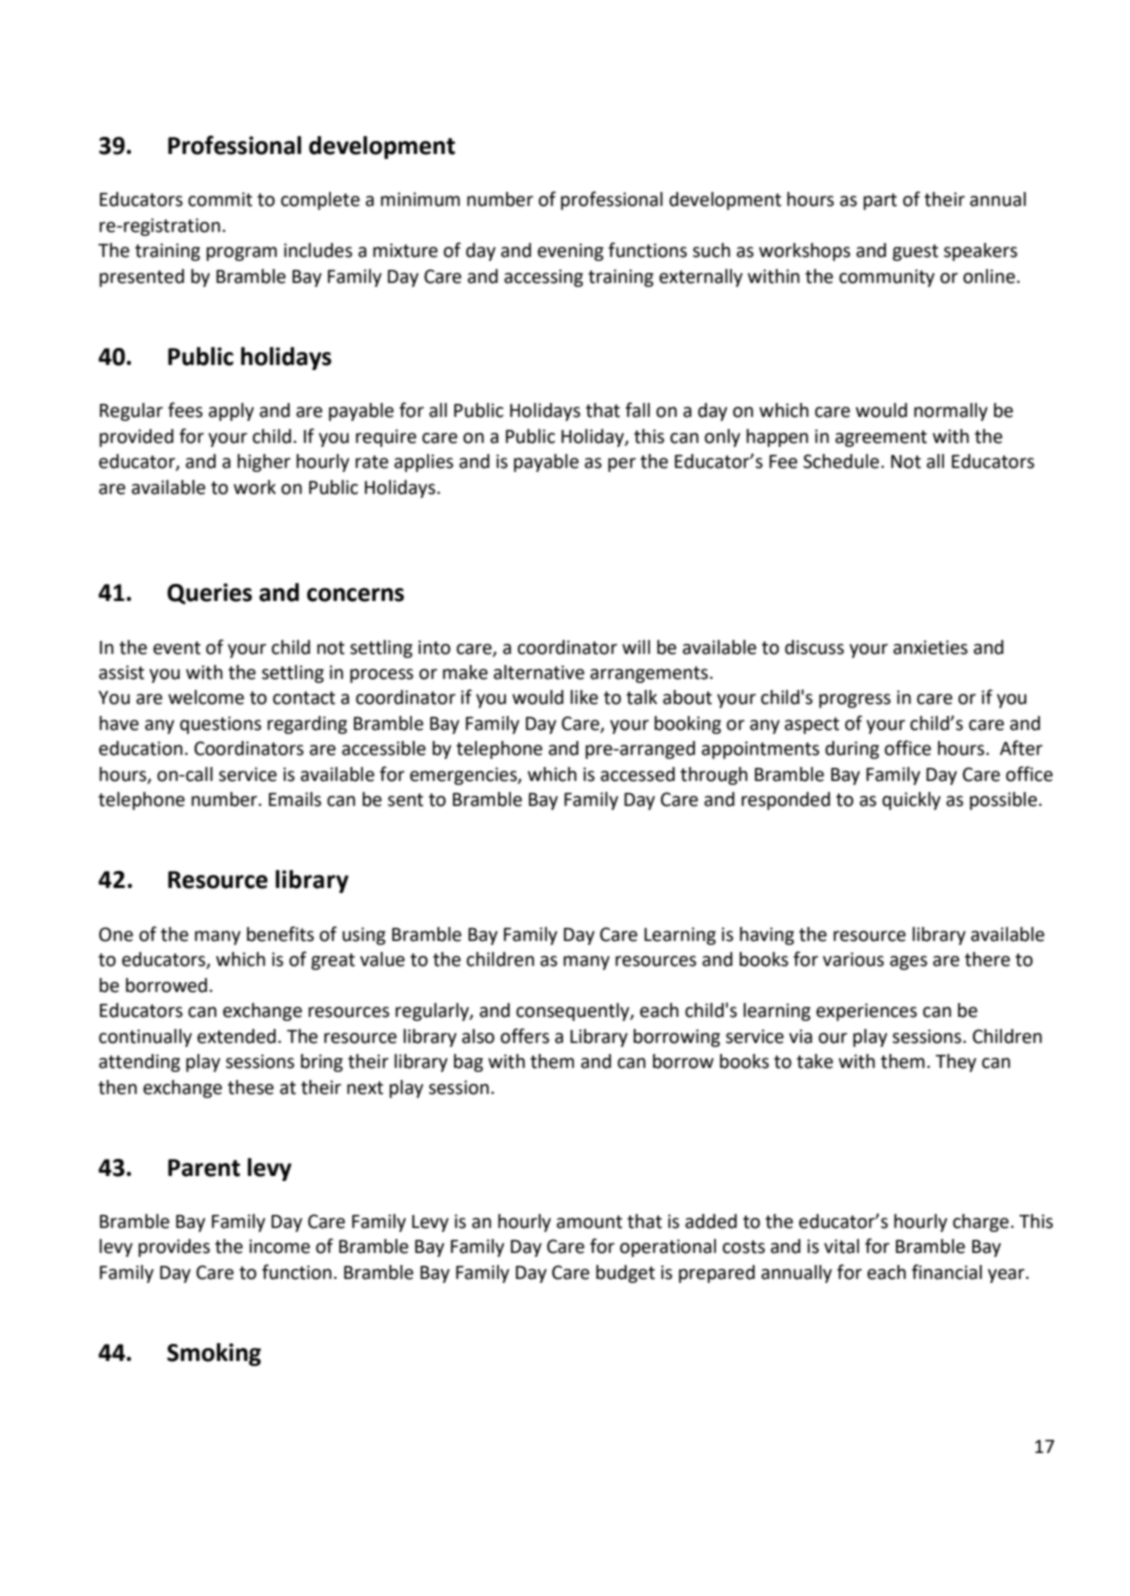 This screenshot has height=1596, width=1130. I want to click on financial, so click(947, 1272).
